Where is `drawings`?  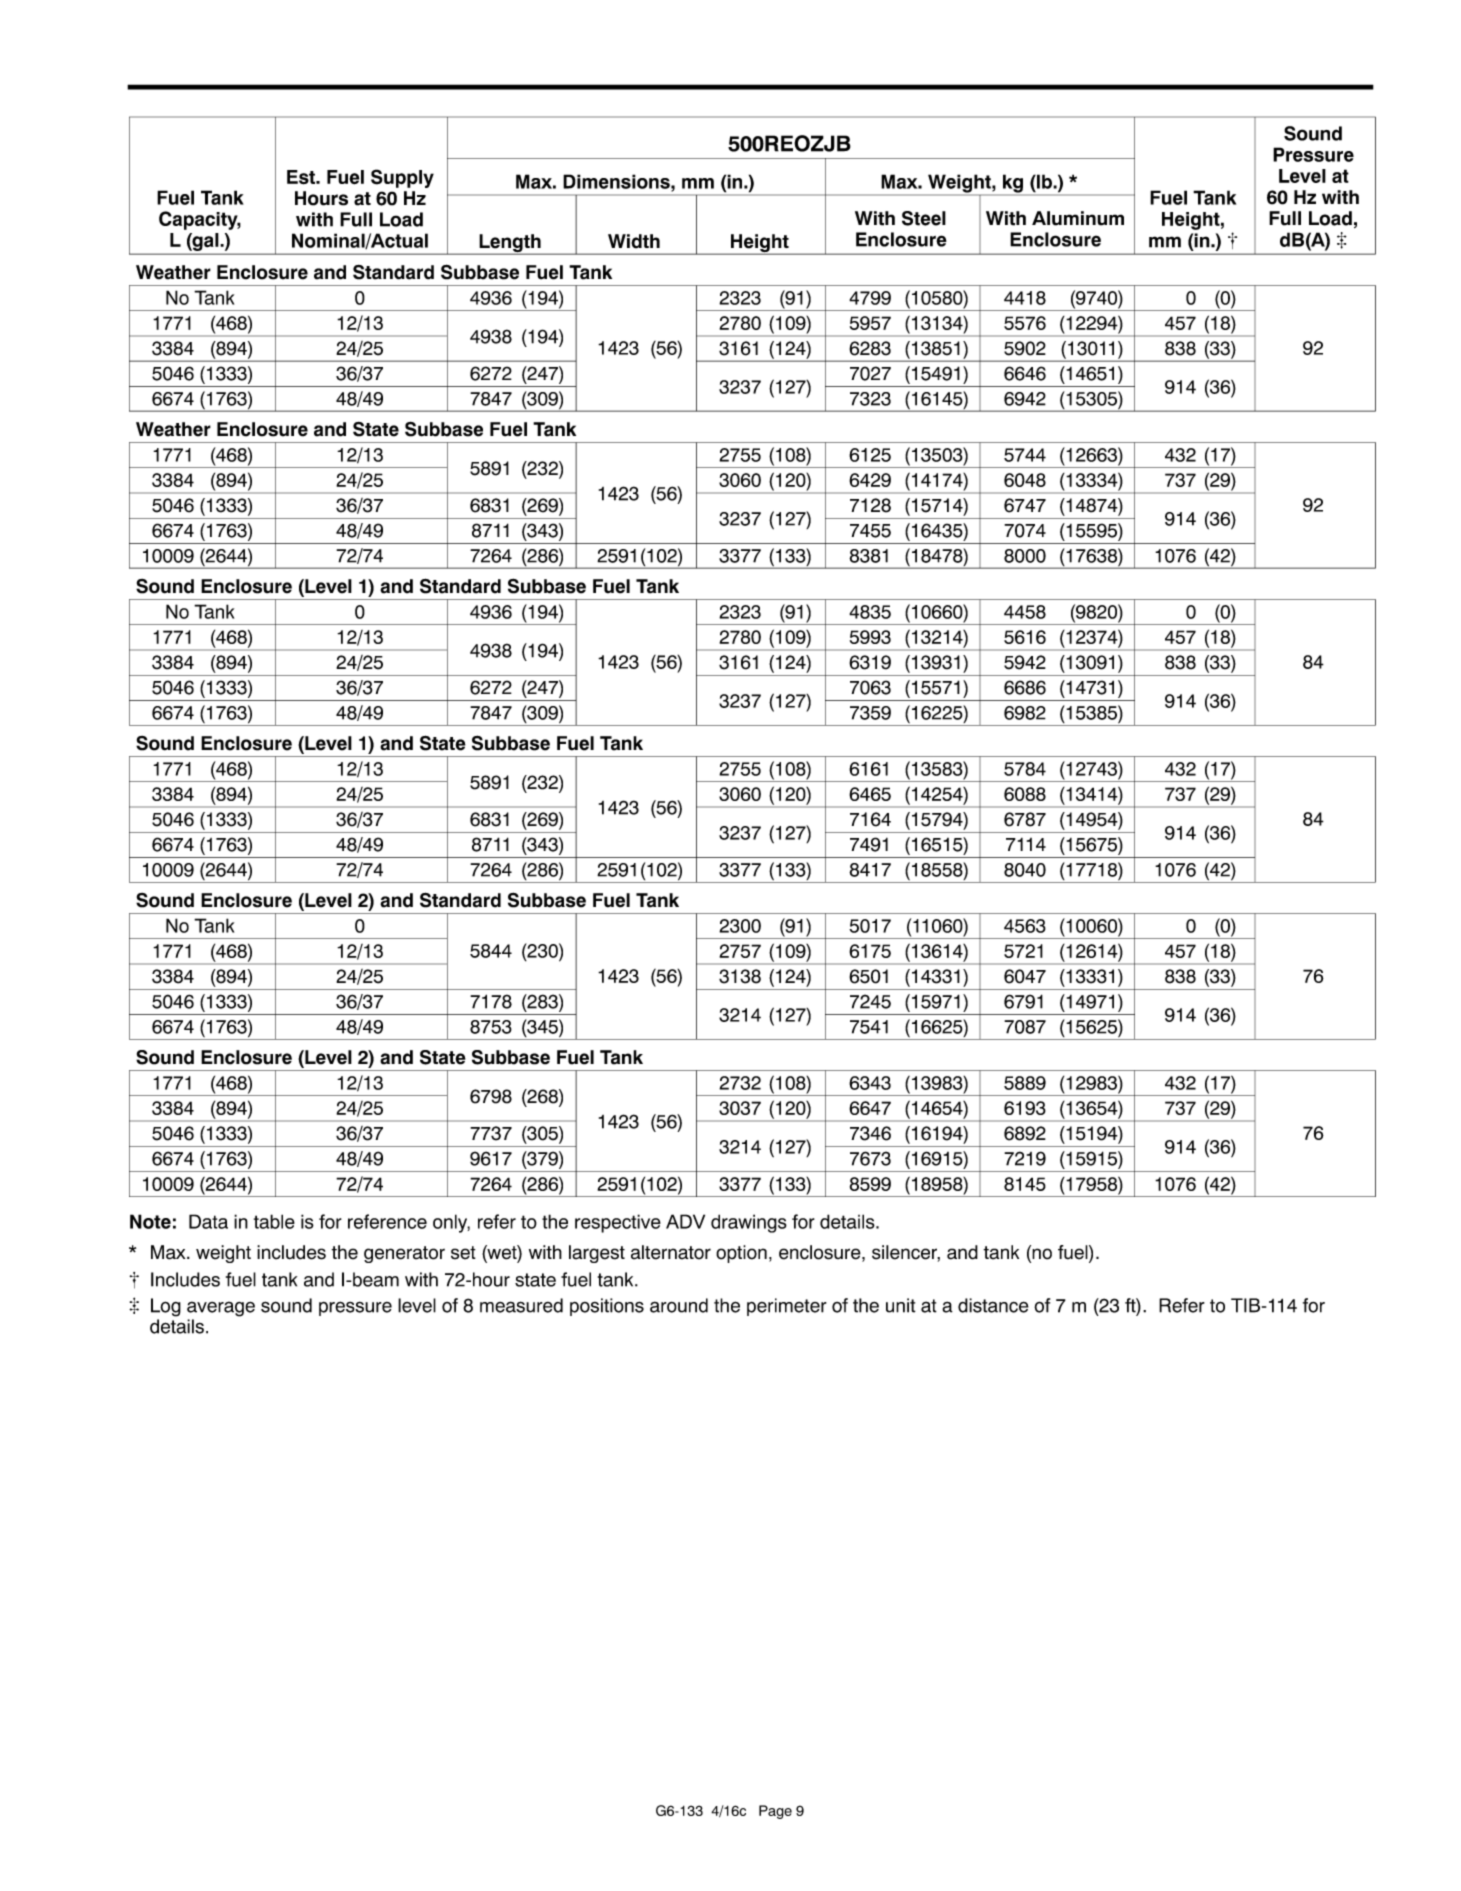 drawings is located at coordinates (749, 1223).
